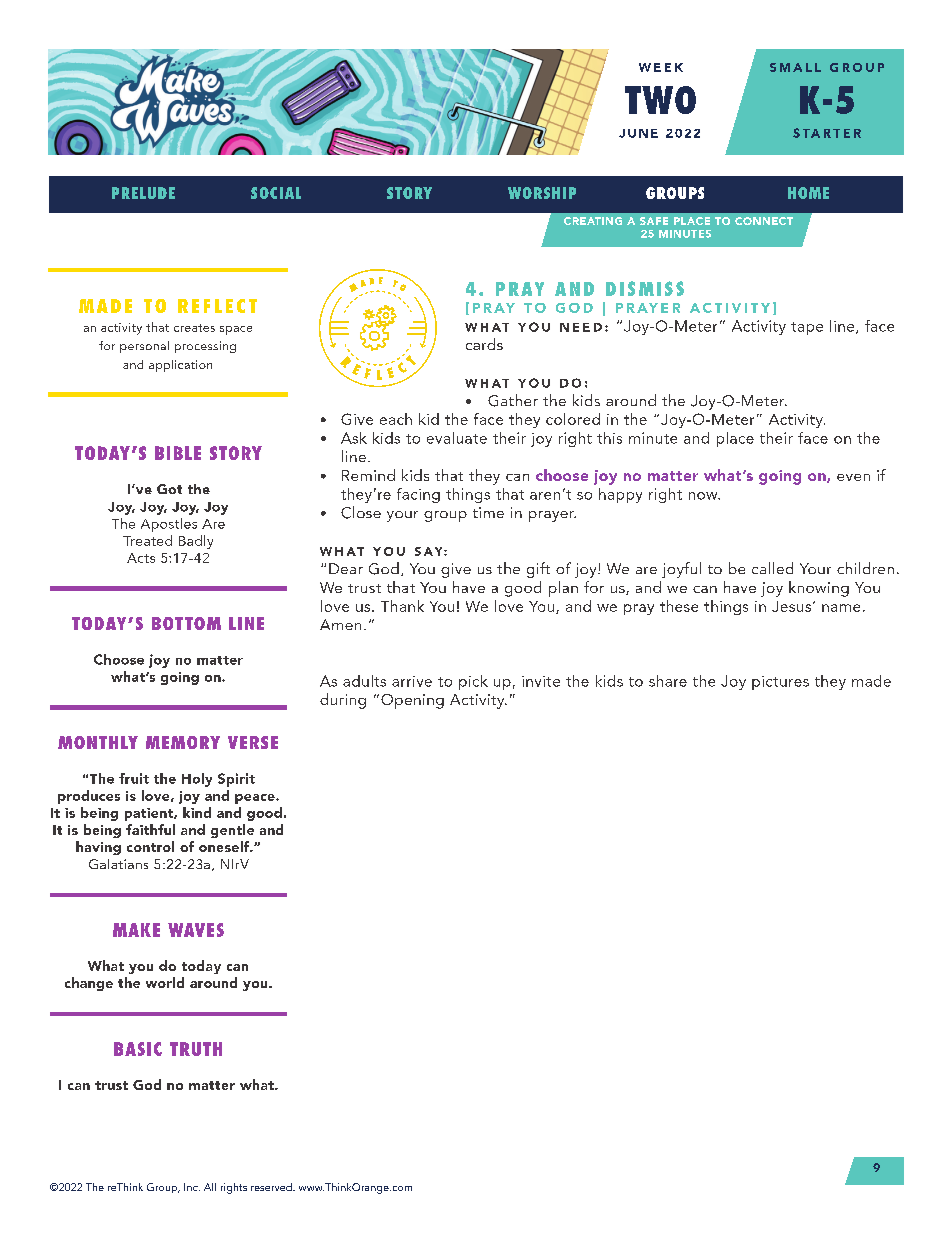 Image resolution: width=952 pixels, height=1233 pixels. I want to click on BOTTOM, so click(186, 623).
